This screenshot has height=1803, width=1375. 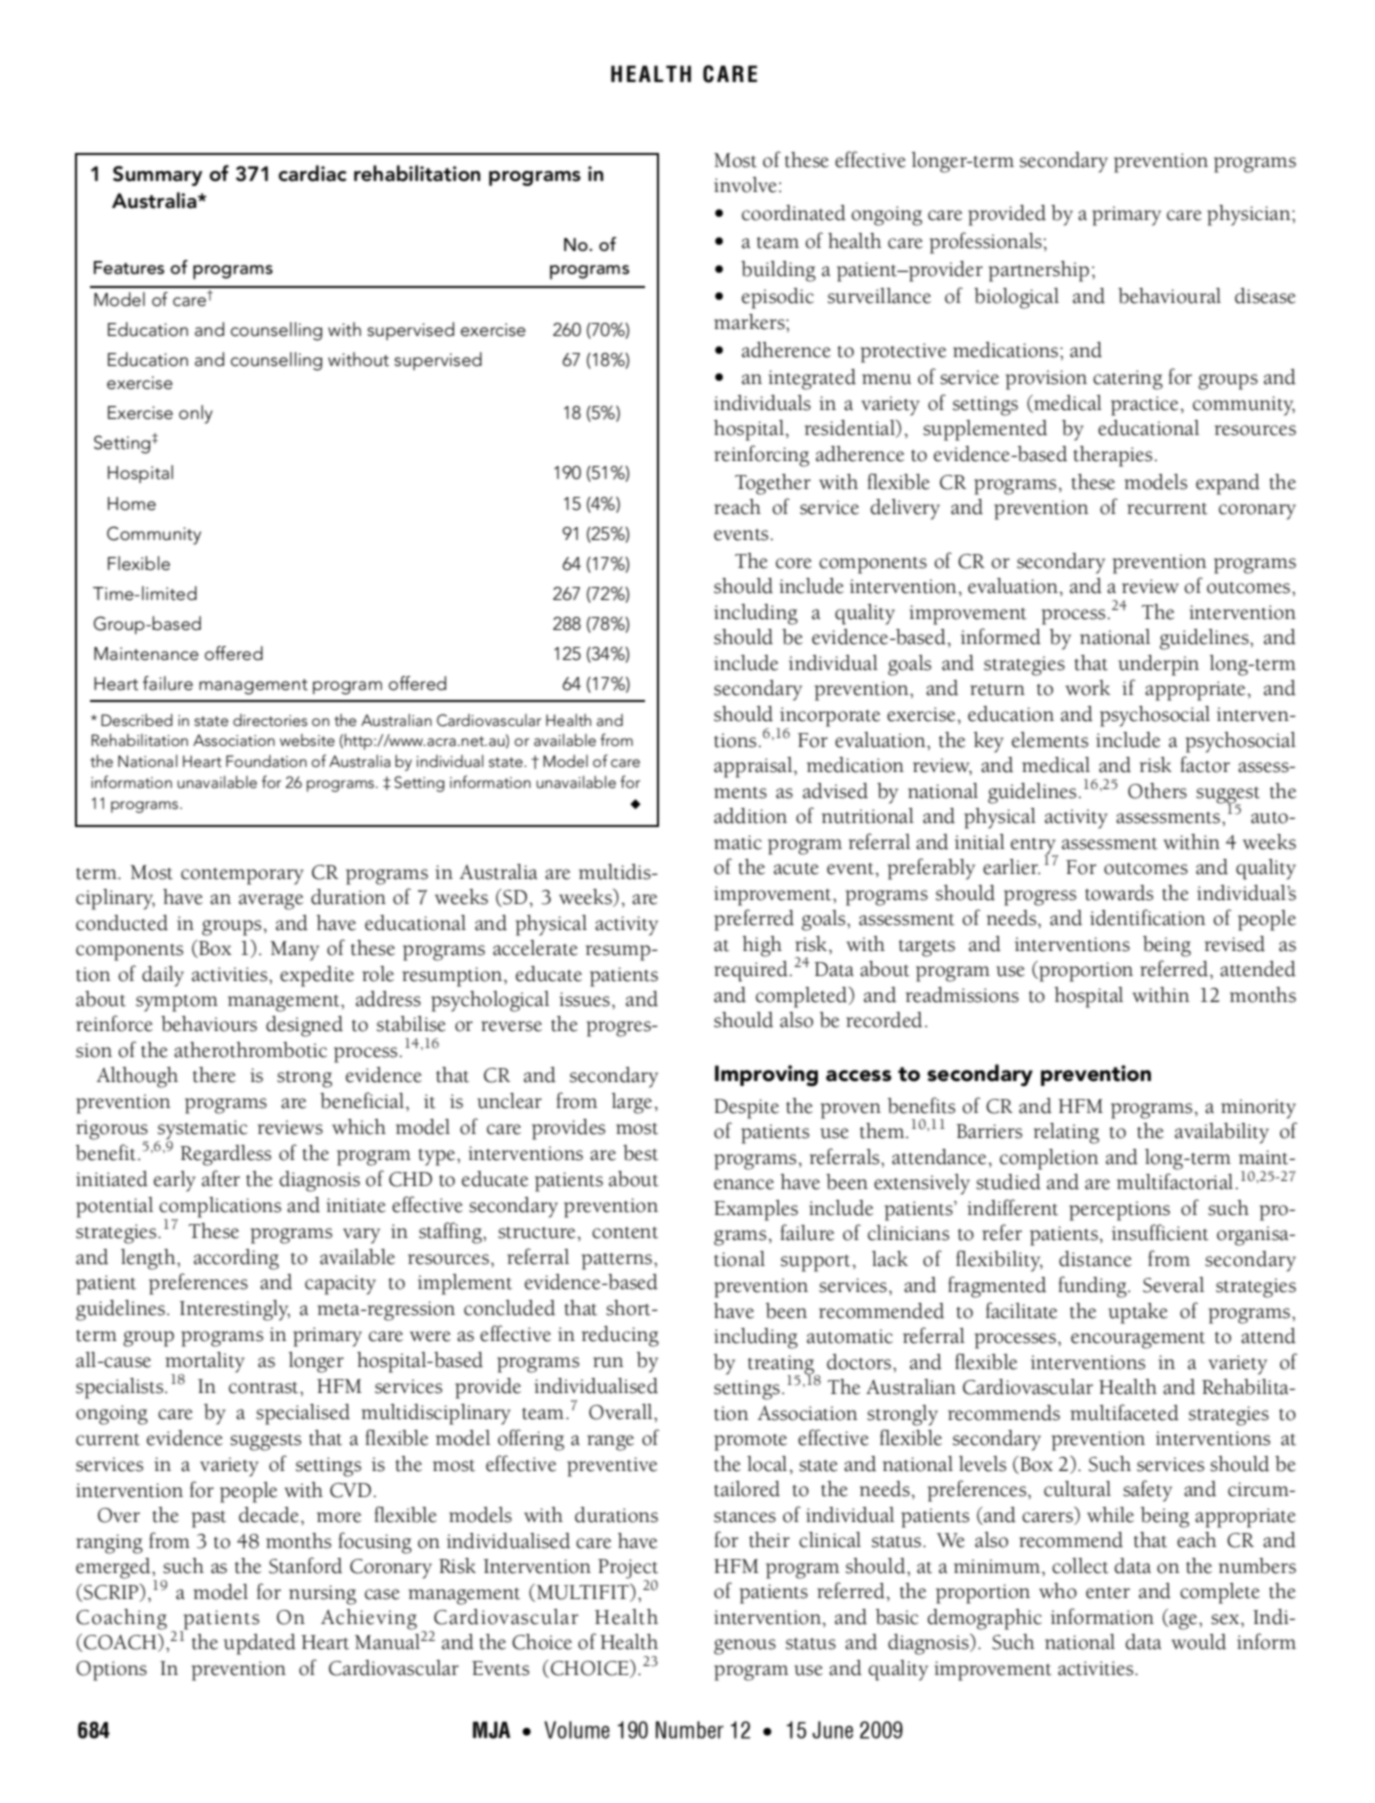 I want to click on involve, so click(x=745, y=185).
